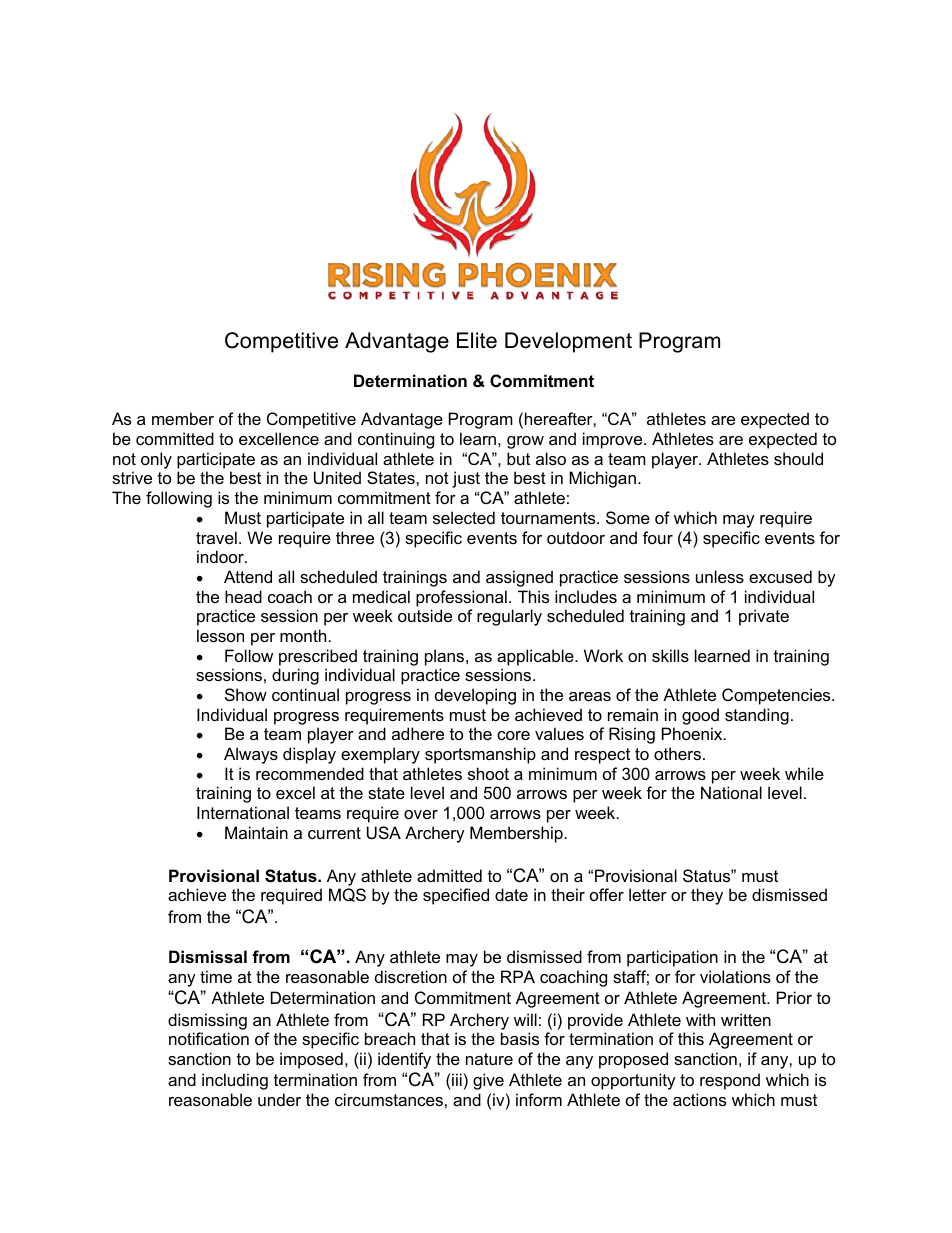 The image size is (952, 1233). I want to click on Development, so click(568, 342).
